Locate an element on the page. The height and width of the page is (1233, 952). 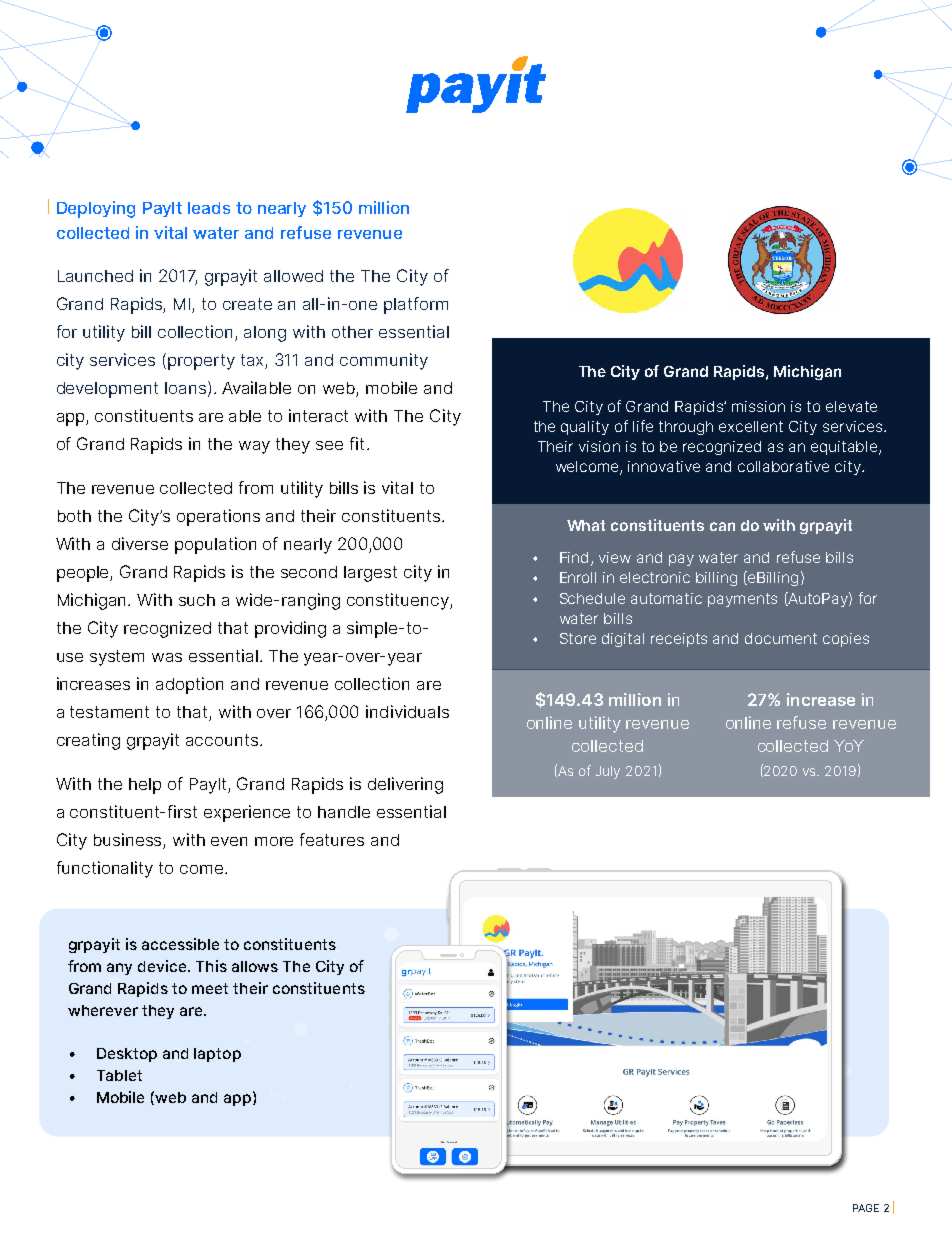
Desktop is located at coordinates (127, 1055).
